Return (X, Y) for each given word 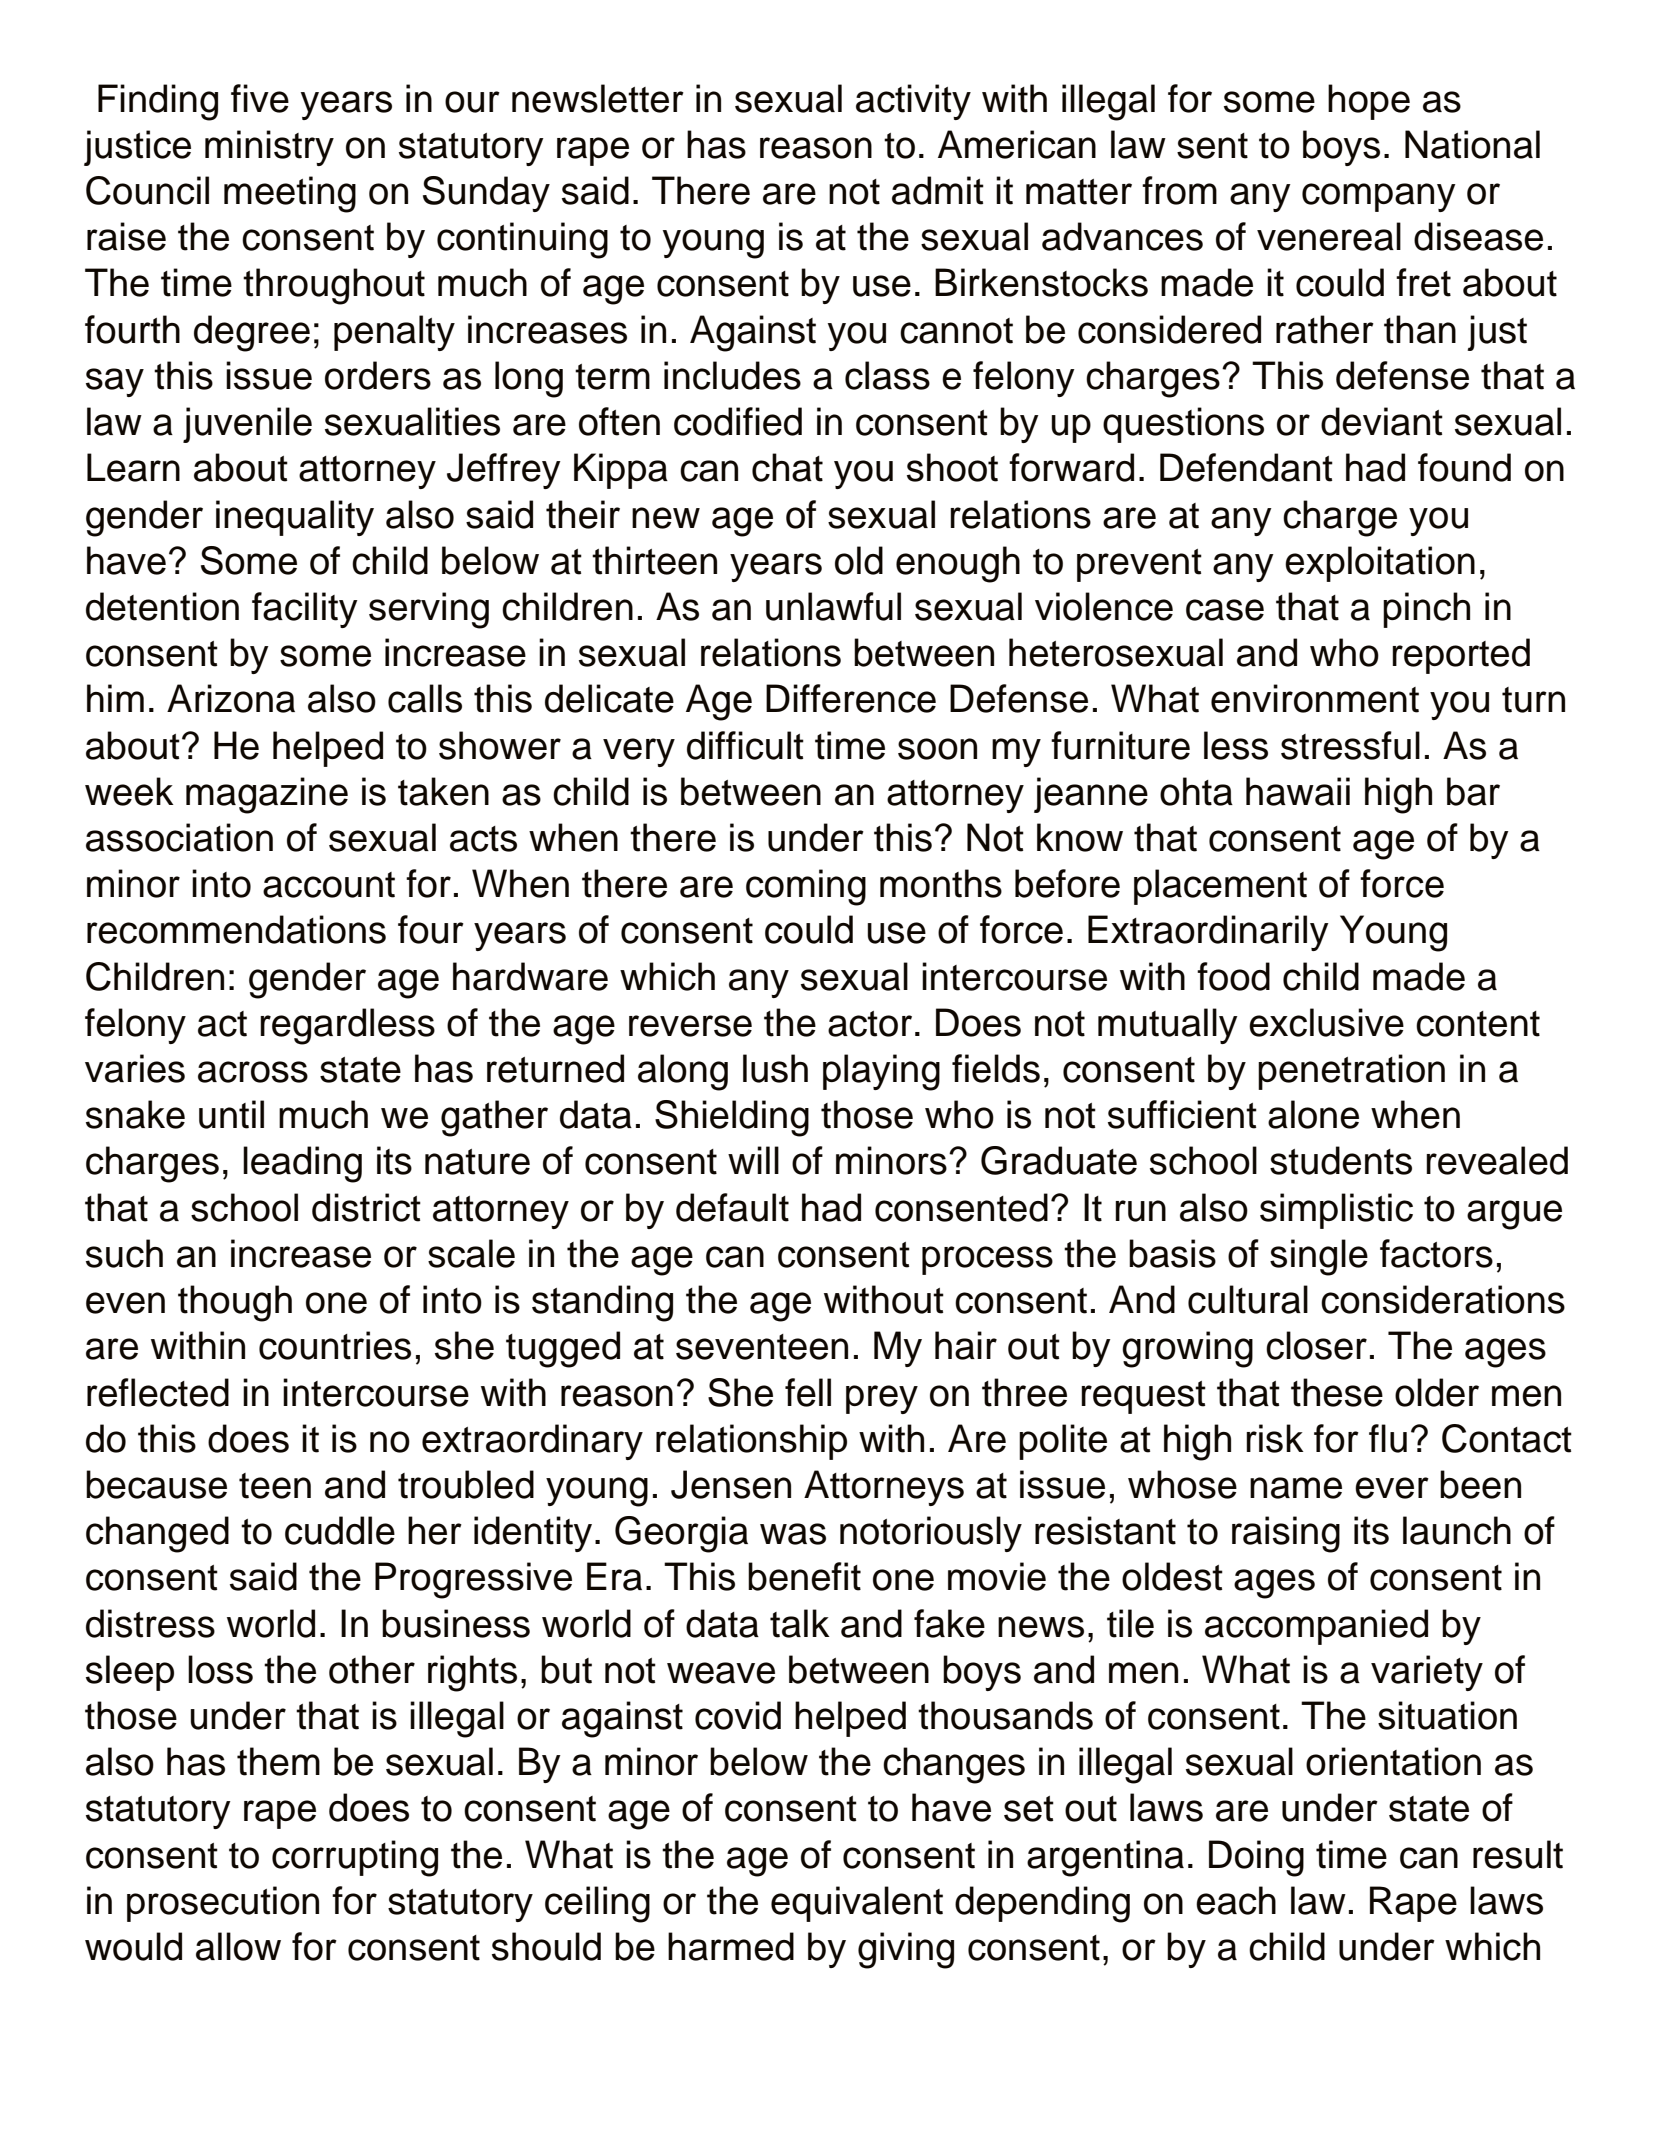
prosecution (223, 1904)
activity (913, 102)
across (253, 1072)
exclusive (1326, 1022)
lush (775, 1068)
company (1379, 197)
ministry (269, 148)
